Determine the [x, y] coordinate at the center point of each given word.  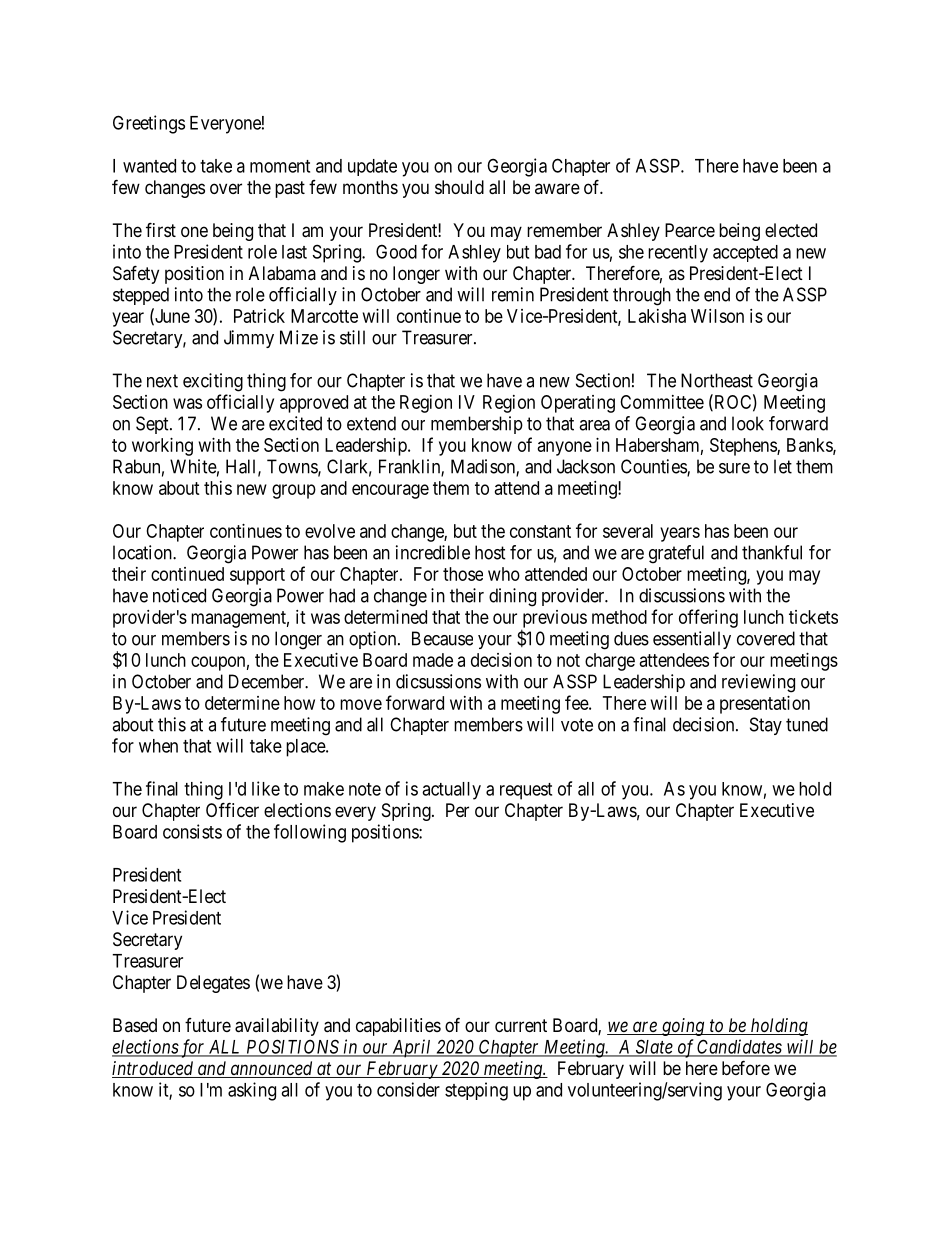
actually [451, 791]
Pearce [690, 230]
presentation [765, 705]
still [352, 337]
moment [280, 166]
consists [192, 831]
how [299, 703]
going [683, 1027]
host [490, 552]
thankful [772, 552]
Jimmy [249, 339]
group [294, 491]
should [459, 187]
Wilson [717, 316]
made [433, 660]
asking [252, 1091]
